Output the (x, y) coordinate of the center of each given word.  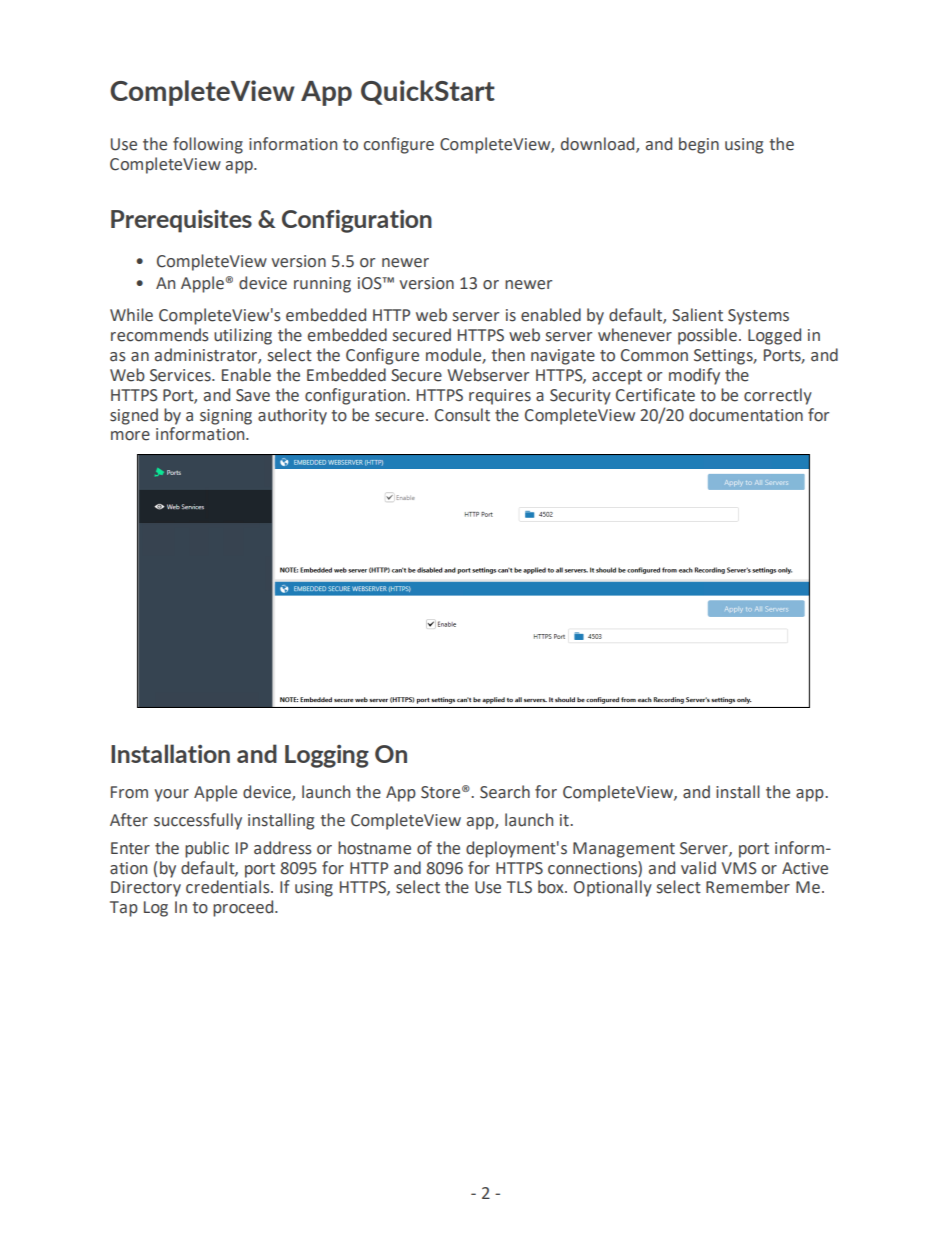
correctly (778, 396)
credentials (229, 887)
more (130, 436)
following (208, 145)
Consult (462, 415)
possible (707, 336)
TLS (519, 887)
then (508, 355)
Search (505, 792)
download (599, 144)
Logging (327, 756)
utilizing (243, 336)
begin (699, 145)
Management (624, 850)
